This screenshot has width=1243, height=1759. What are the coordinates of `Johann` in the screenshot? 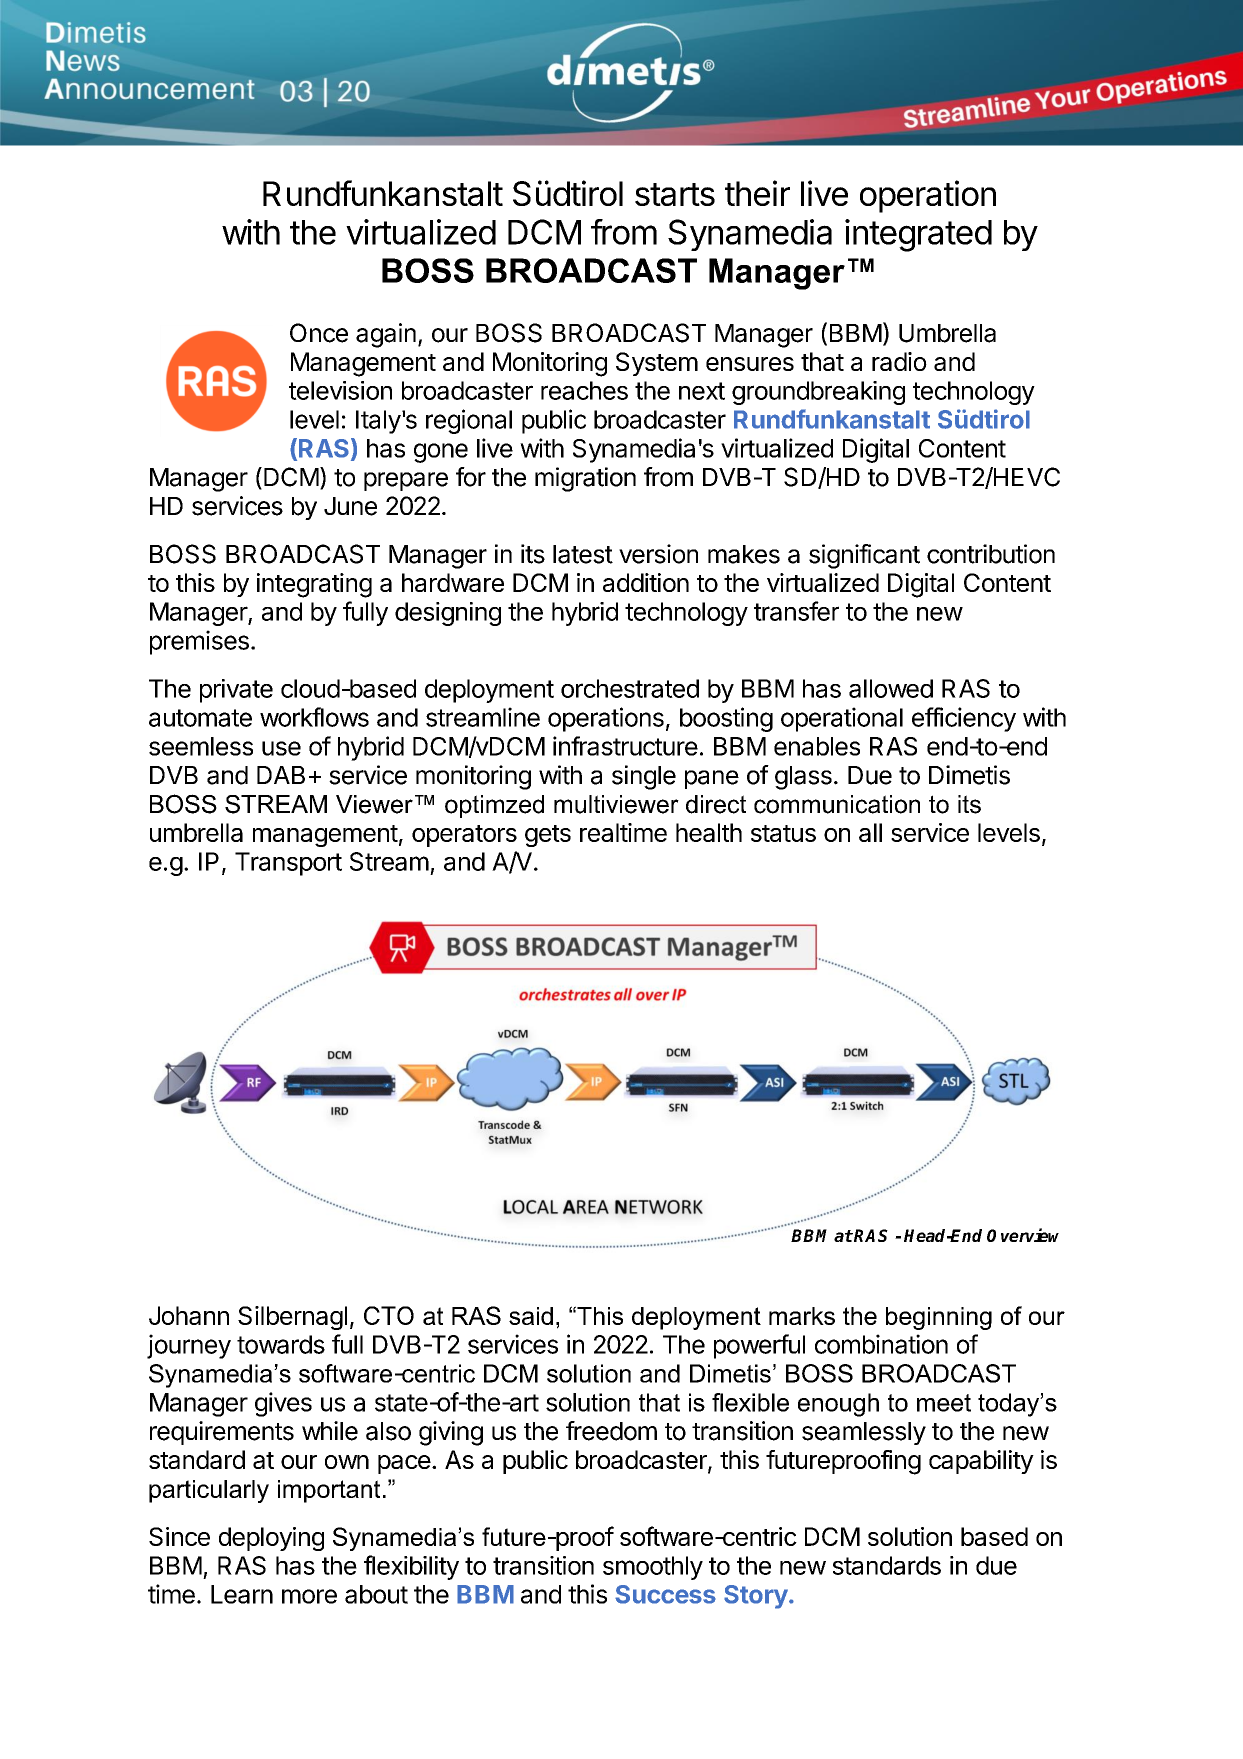 It's located at (189, 1315).
